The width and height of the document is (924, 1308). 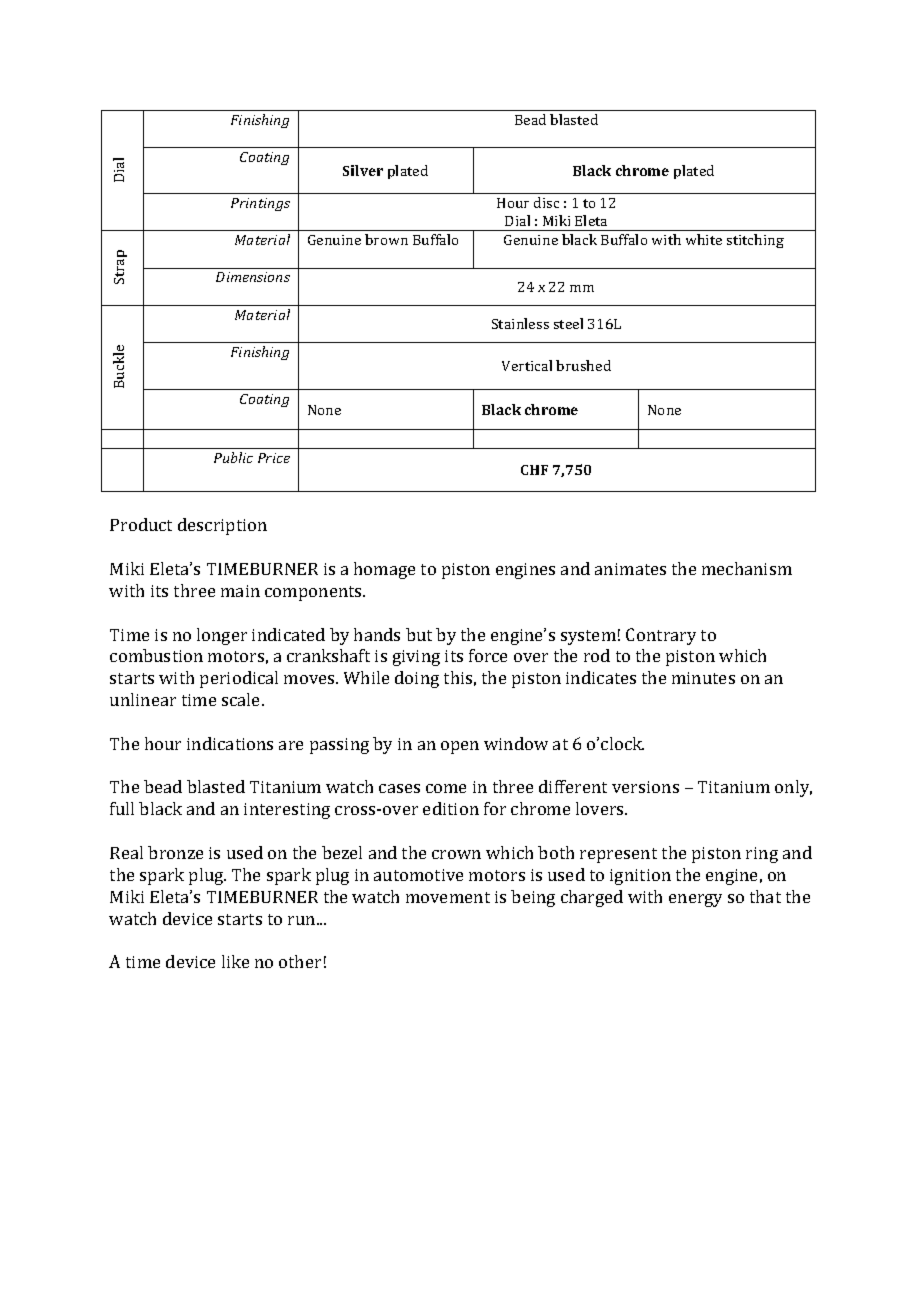 I want to click on white, so click(x=704, y=239).
